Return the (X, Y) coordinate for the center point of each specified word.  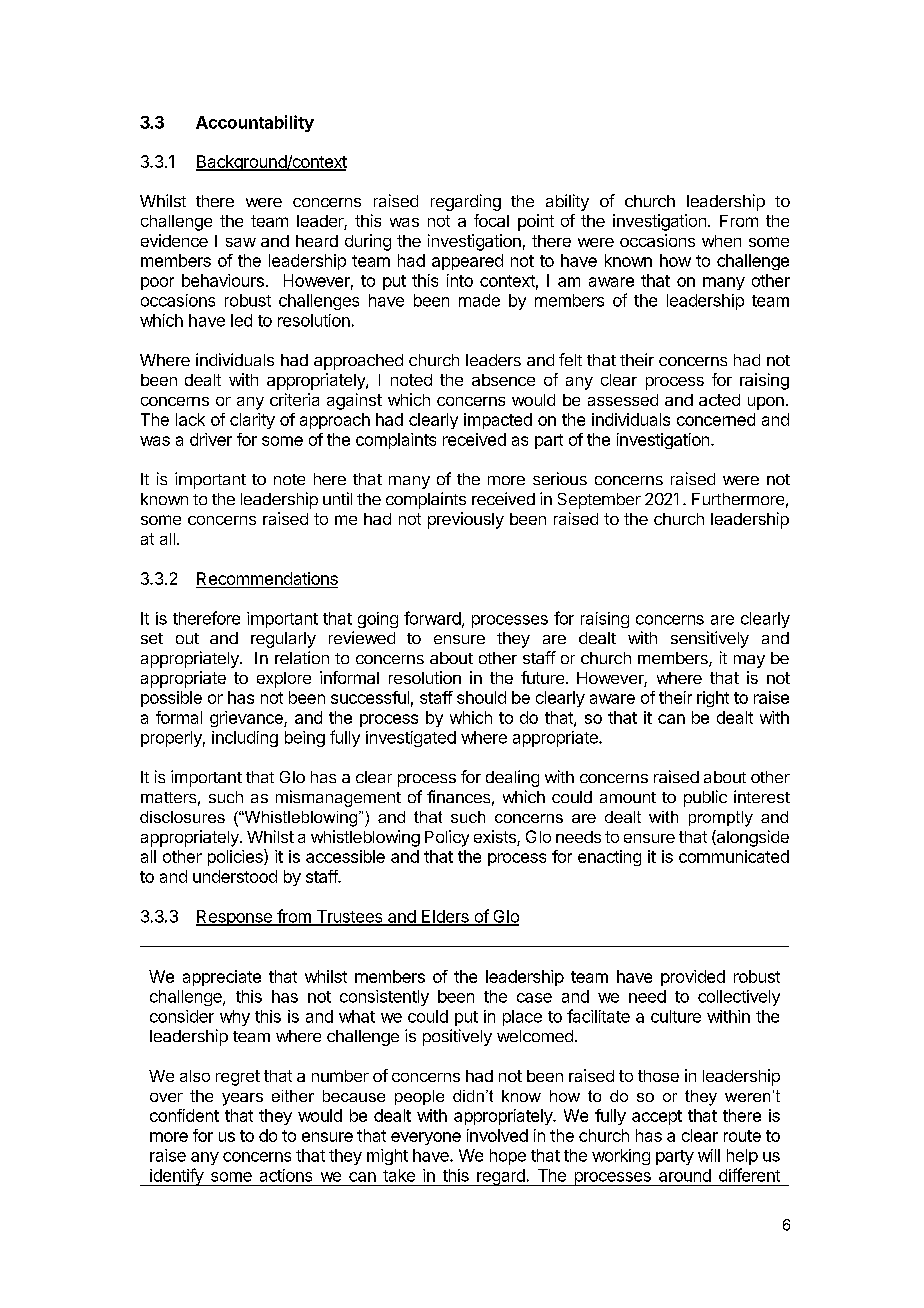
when (721, 241)
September (599, 501)
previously (466, 520)
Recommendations (267, 578)
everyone (426, 1138)
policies (236, 857)
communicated (734, 856)
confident (184, 1115)
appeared (467, 262)
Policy (447, 838)
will (709, 1155)
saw (241, 242)
